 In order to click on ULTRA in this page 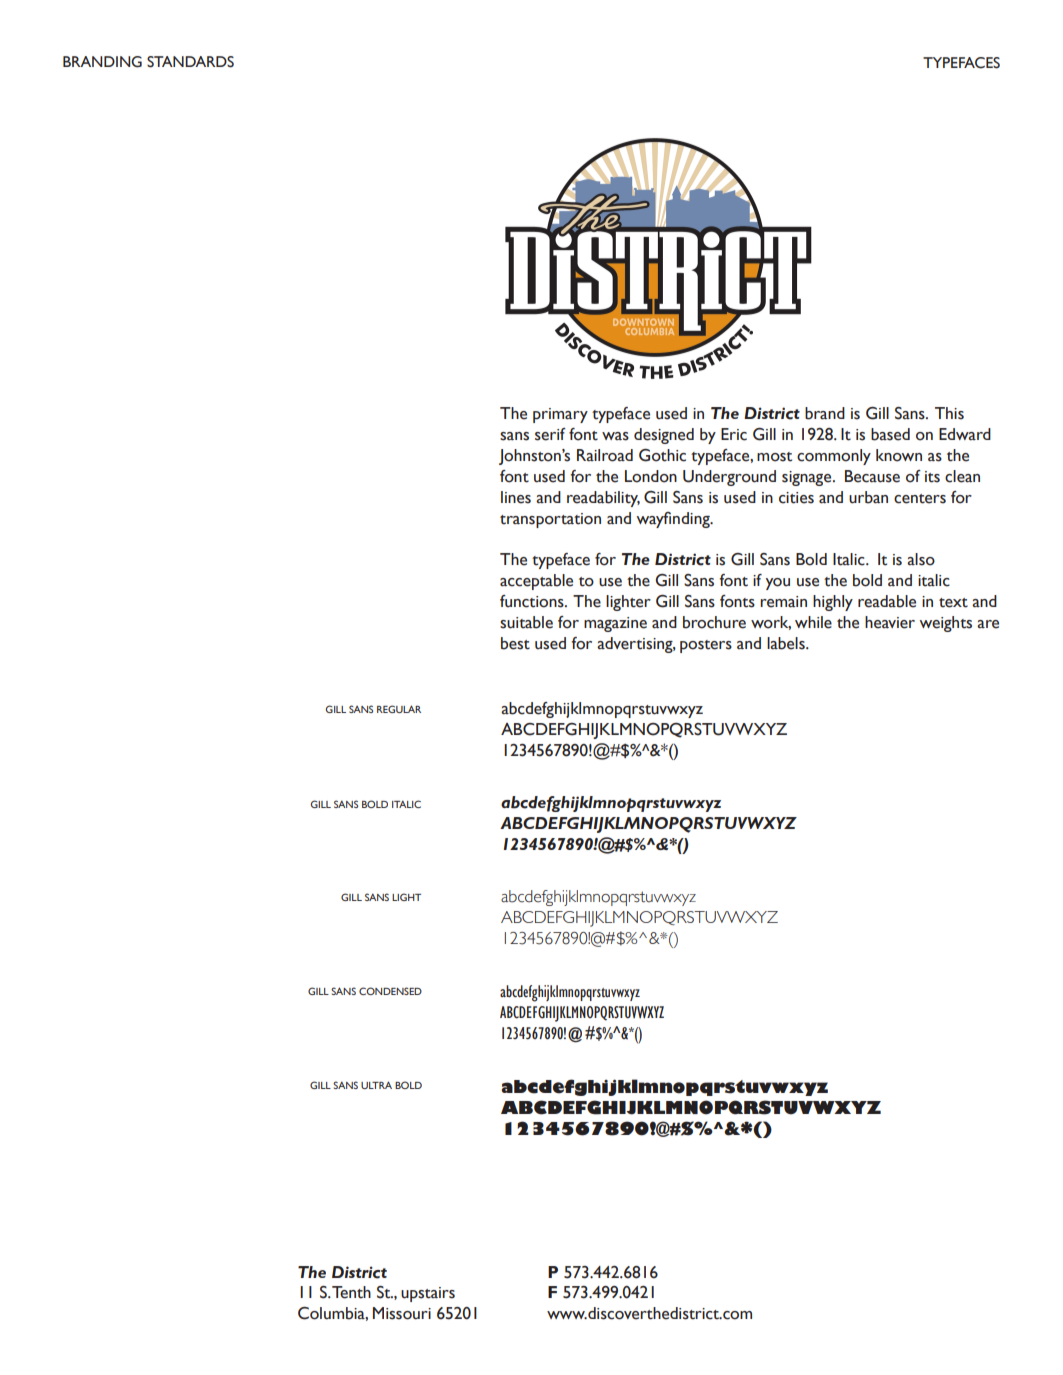, I will do `click(376, 1085)`.
